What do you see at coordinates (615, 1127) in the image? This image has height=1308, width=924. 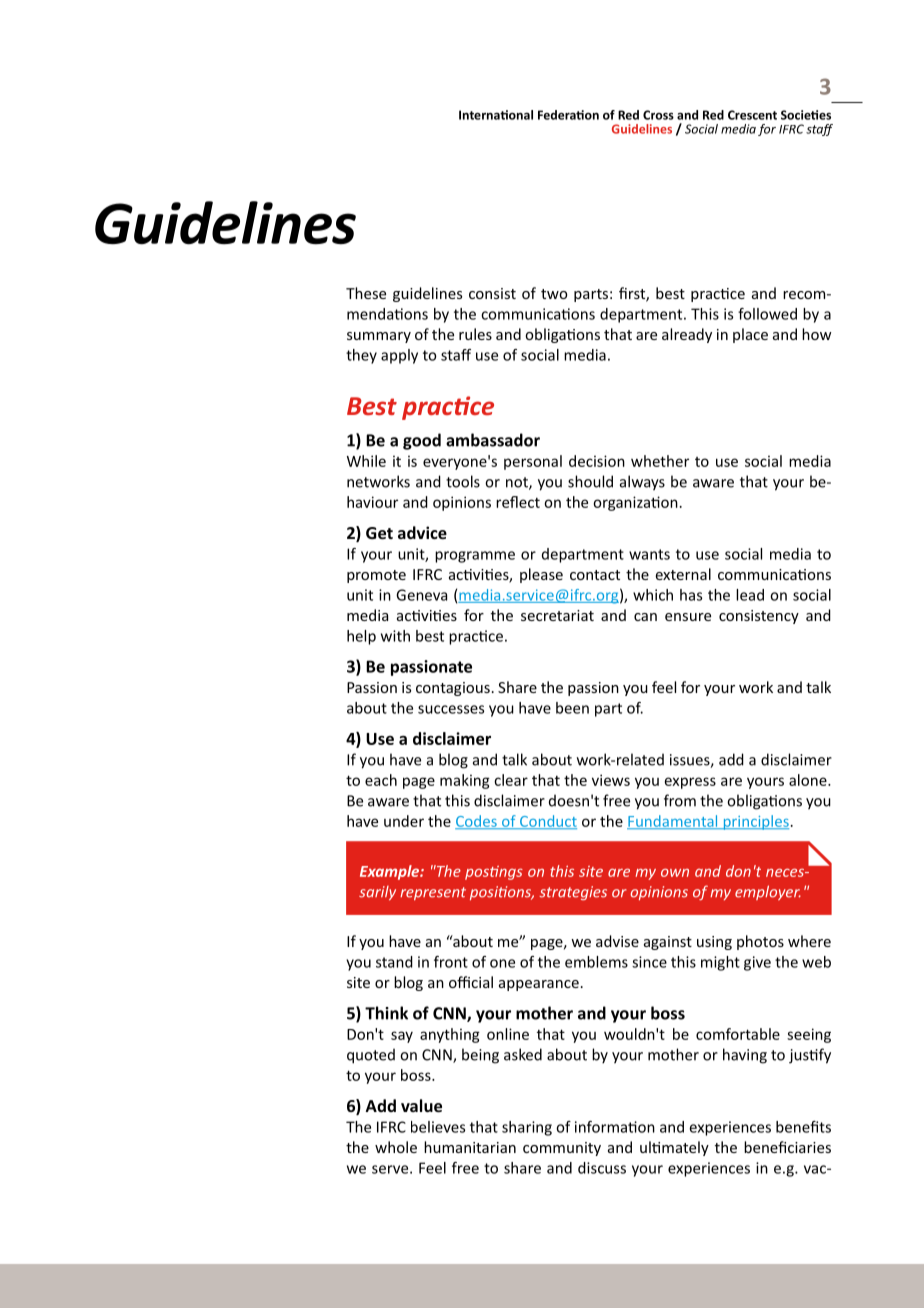 I see `information` at bounding box center [615, 1127].
